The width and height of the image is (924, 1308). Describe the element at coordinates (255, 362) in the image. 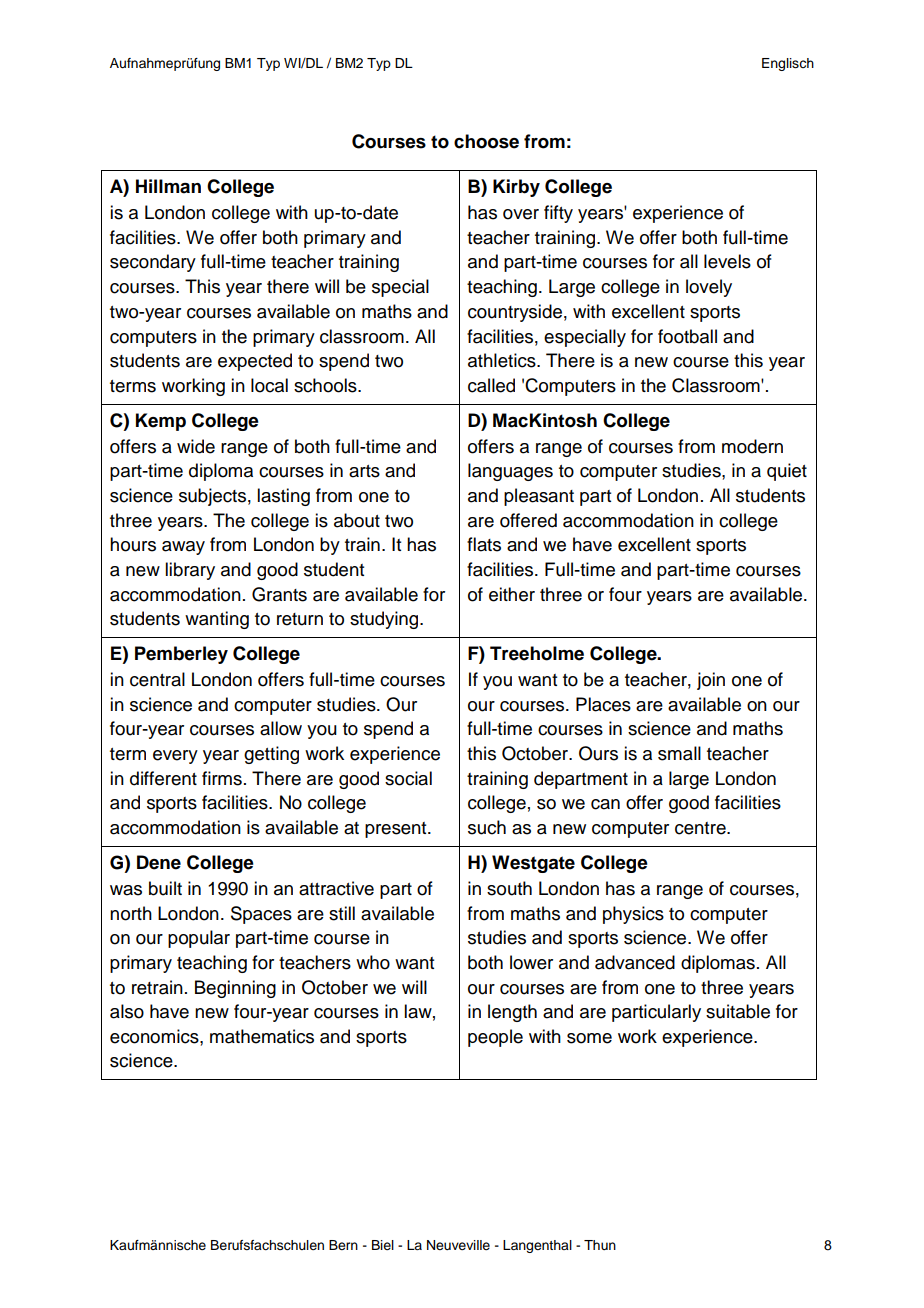

I see `expected` at that location.
